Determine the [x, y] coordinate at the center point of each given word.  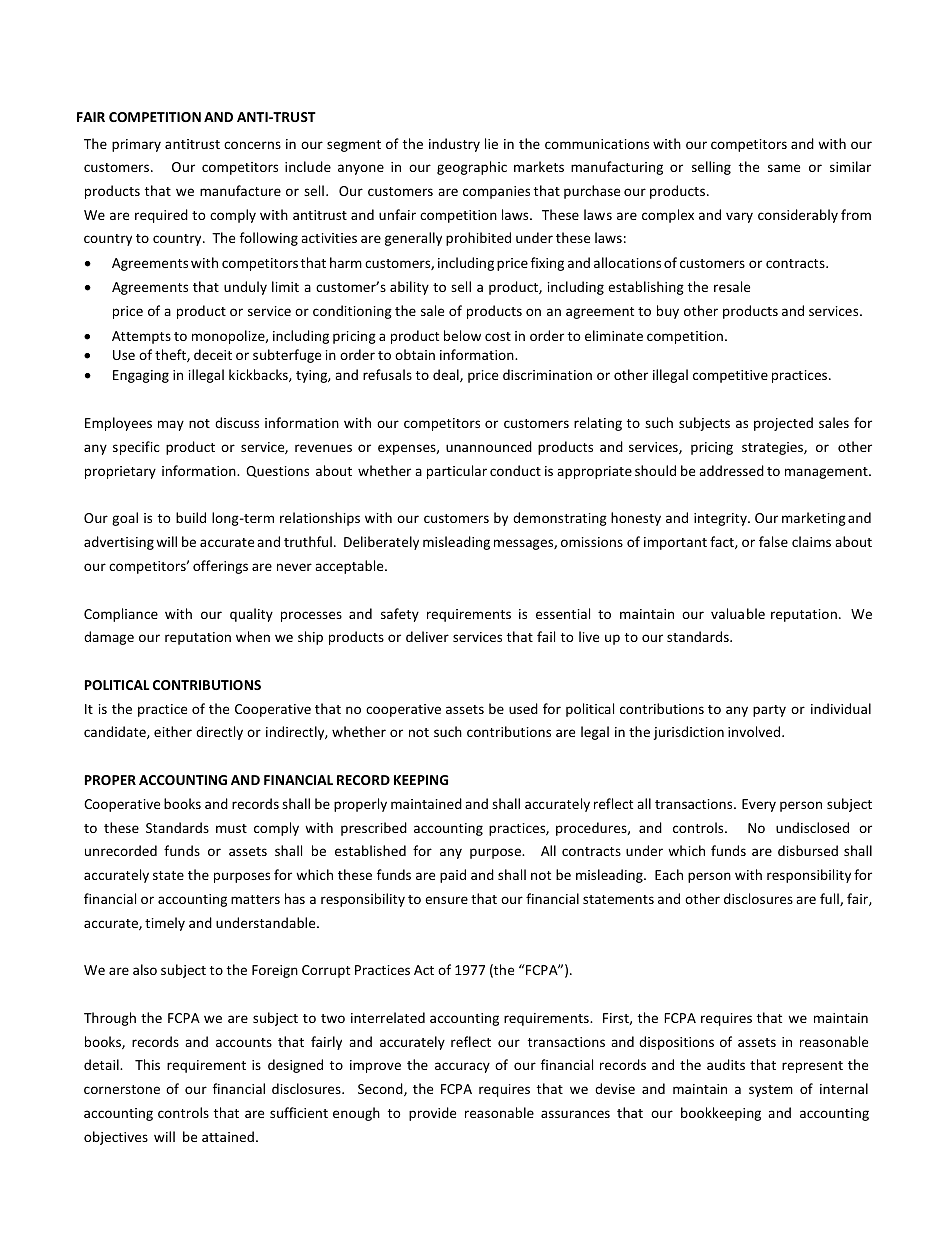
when [253, 636]
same [784, 168]
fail [546, 636]
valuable [738, 613]
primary [136, 145]
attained [228, 1136]
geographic [472, 168]
